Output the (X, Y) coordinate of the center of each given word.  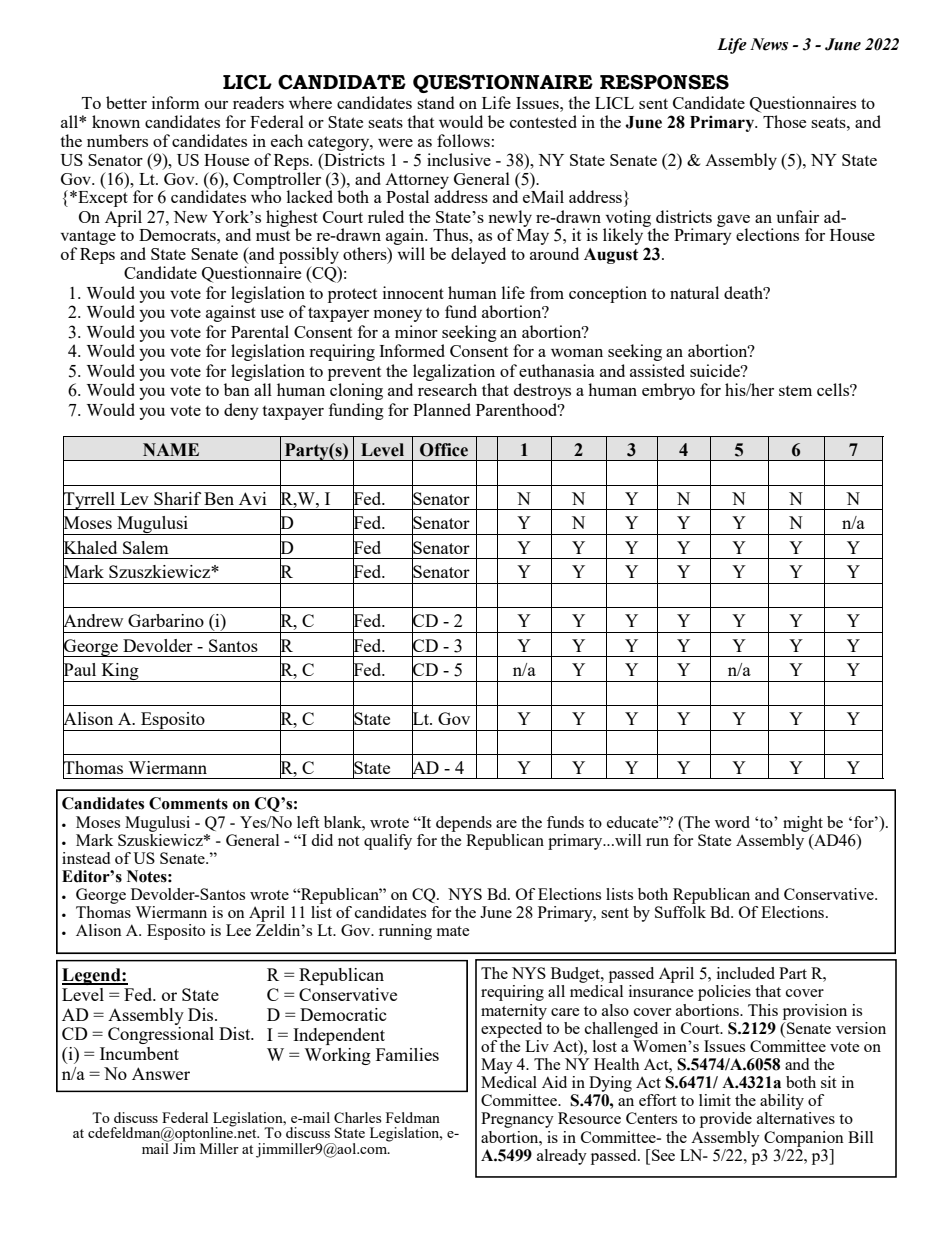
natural (694, 292)
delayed (478, 255)
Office (444, 450)
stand (435, 102)
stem (795, 391)
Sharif (177, 498)
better (126, 102)
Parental (260, 331)
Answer (161, 1073)
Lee (238, 930)
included (746, 973)
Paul (79, 670)
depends (464, 824)
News (769, 44)
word (732, 822)
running (405, 932)
